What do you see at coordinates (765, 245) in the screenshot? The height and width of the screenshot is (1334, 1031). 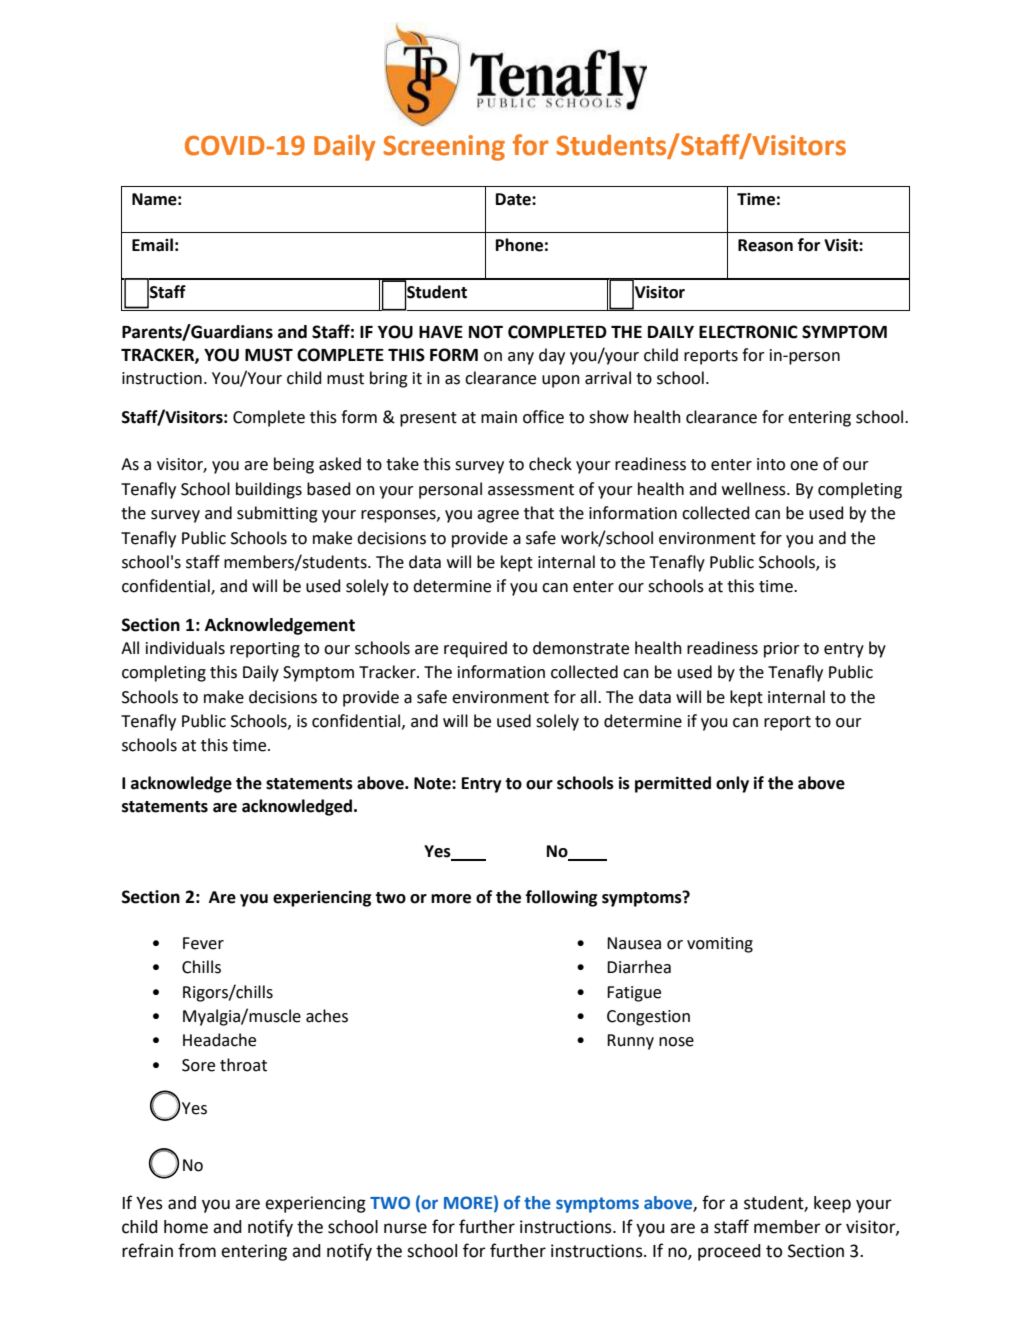 I see `Reason` at bounding box center [765, 245].
